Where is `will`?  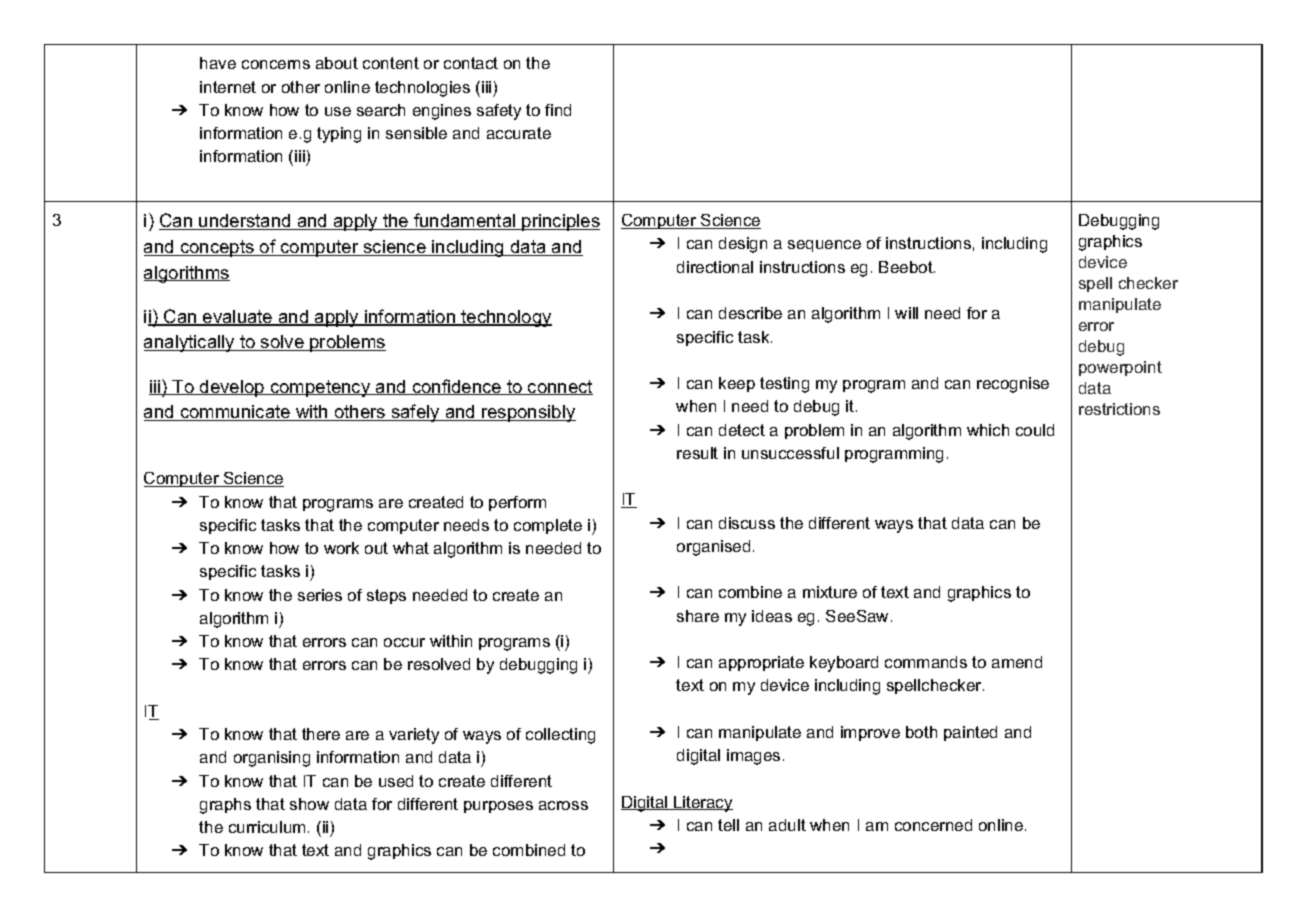
will is located at coordinates (906, 313).
